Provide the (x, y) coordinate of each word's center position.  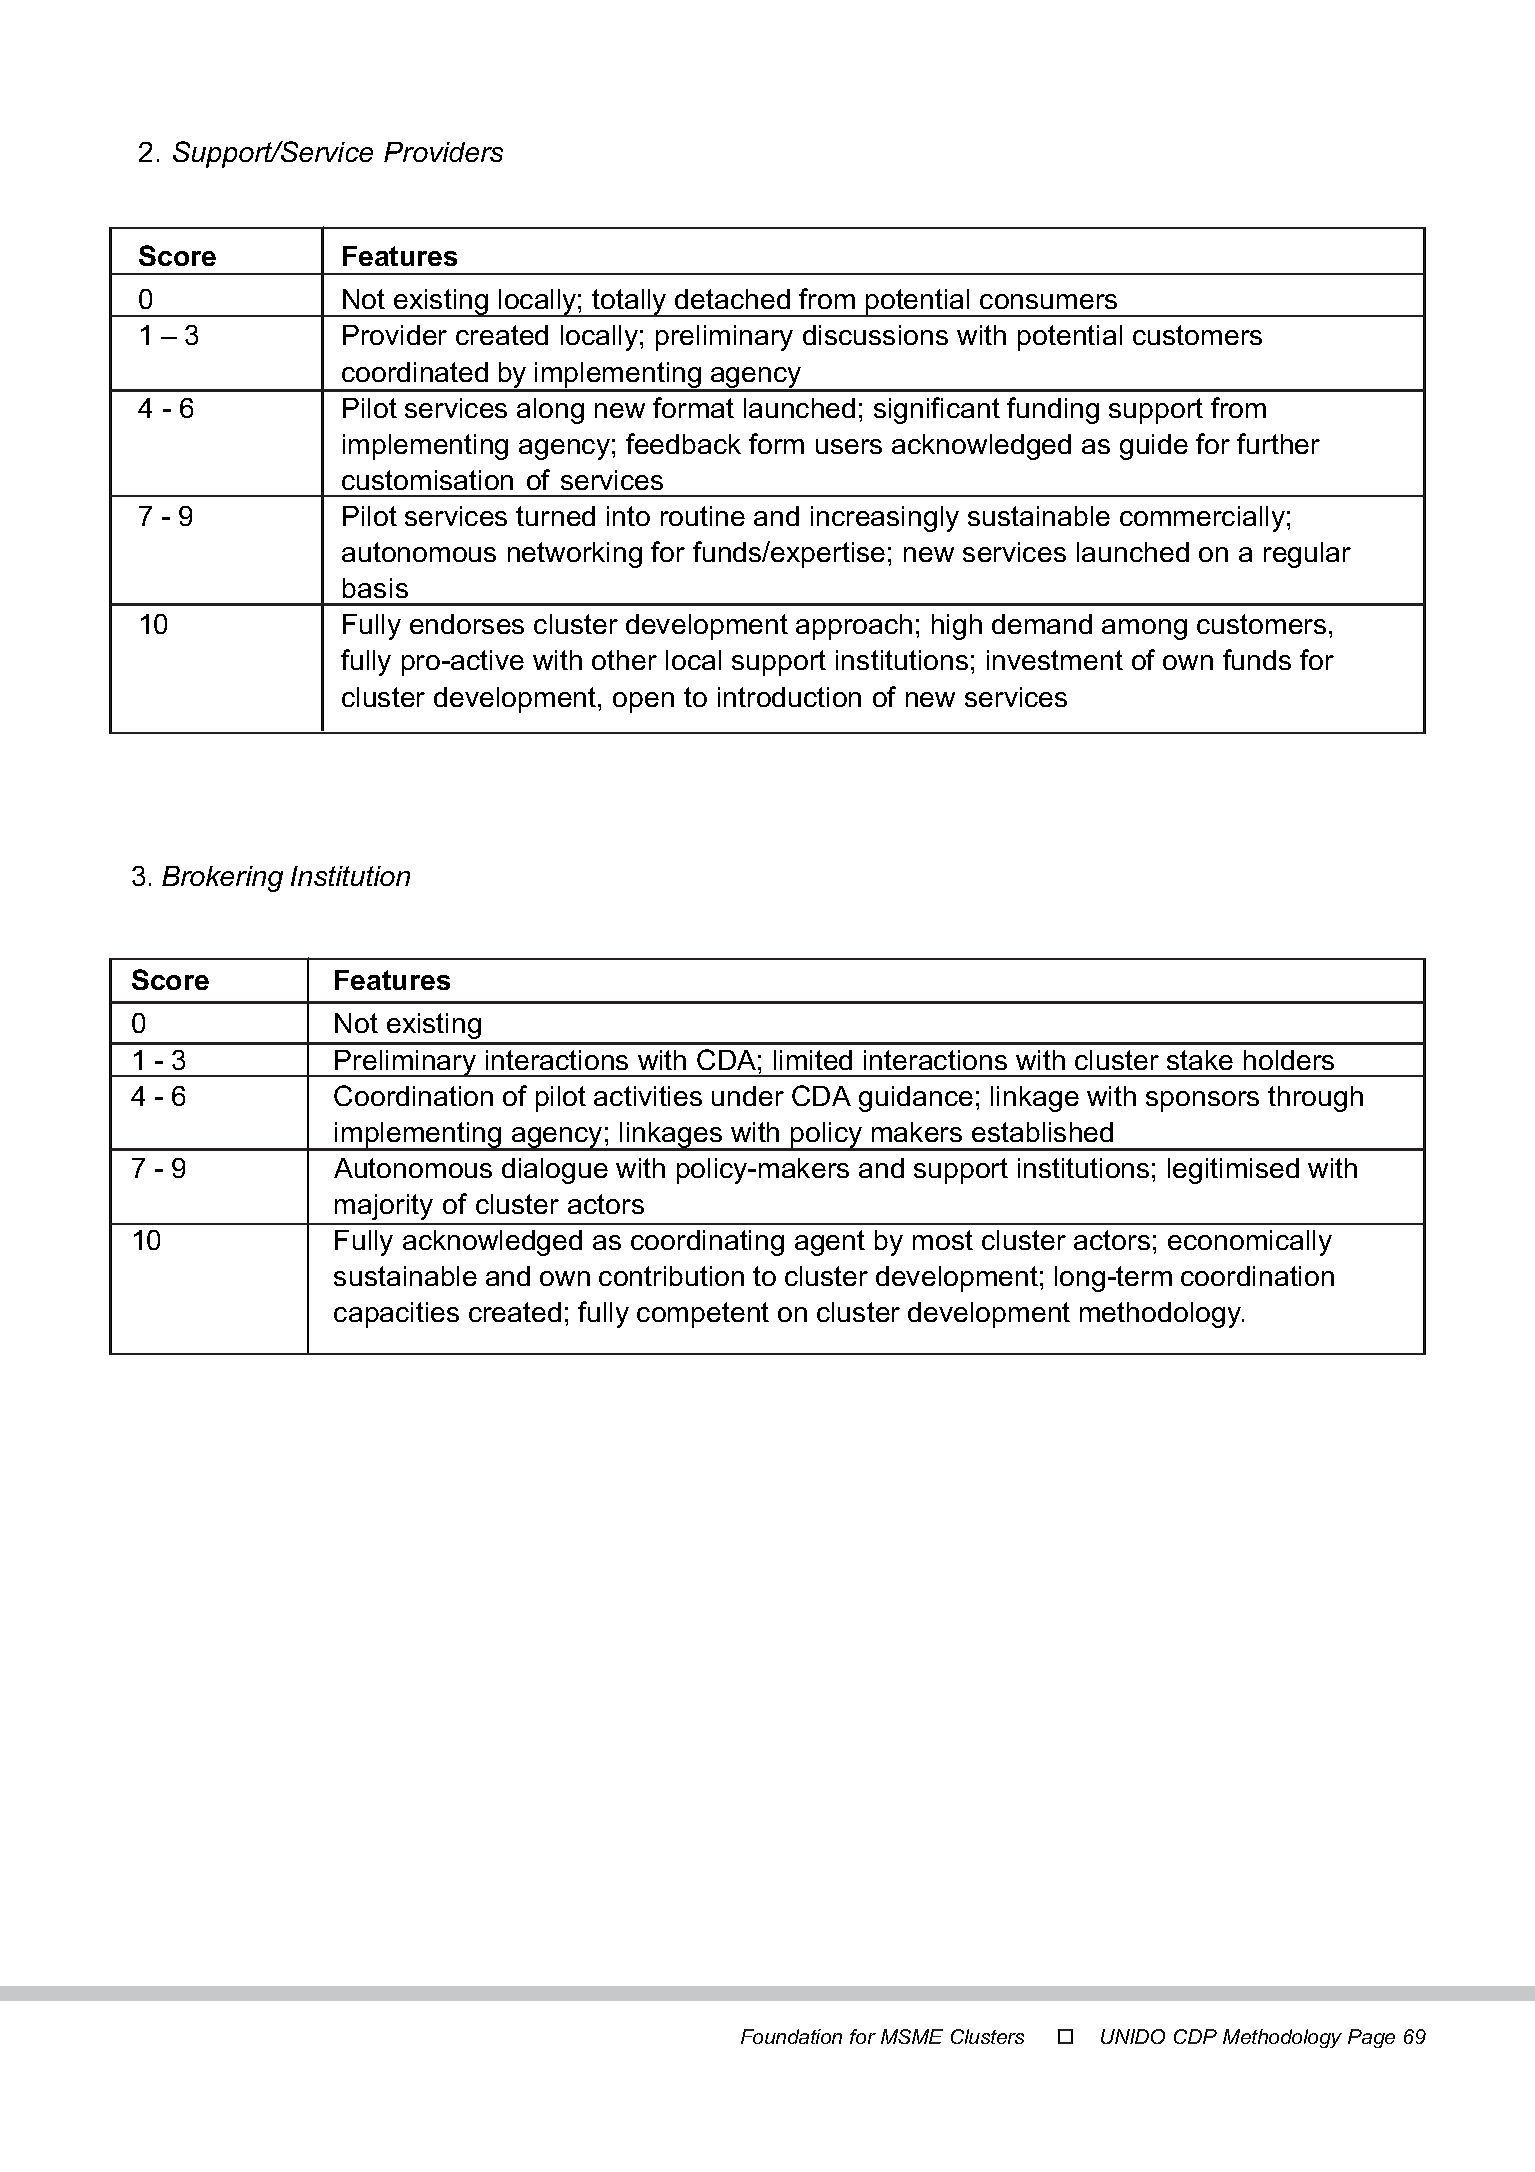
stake (1200, 1060)
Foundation (791, 2036)
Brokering (222, 879)
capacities (396, 1315)
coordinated (415, 372)
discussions (875, 335)
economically (1250, 1243)
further (1278, 443)
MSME (912, 2036)
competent (703, 1315)
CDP (1195, 2036)
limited (813, 1060)
